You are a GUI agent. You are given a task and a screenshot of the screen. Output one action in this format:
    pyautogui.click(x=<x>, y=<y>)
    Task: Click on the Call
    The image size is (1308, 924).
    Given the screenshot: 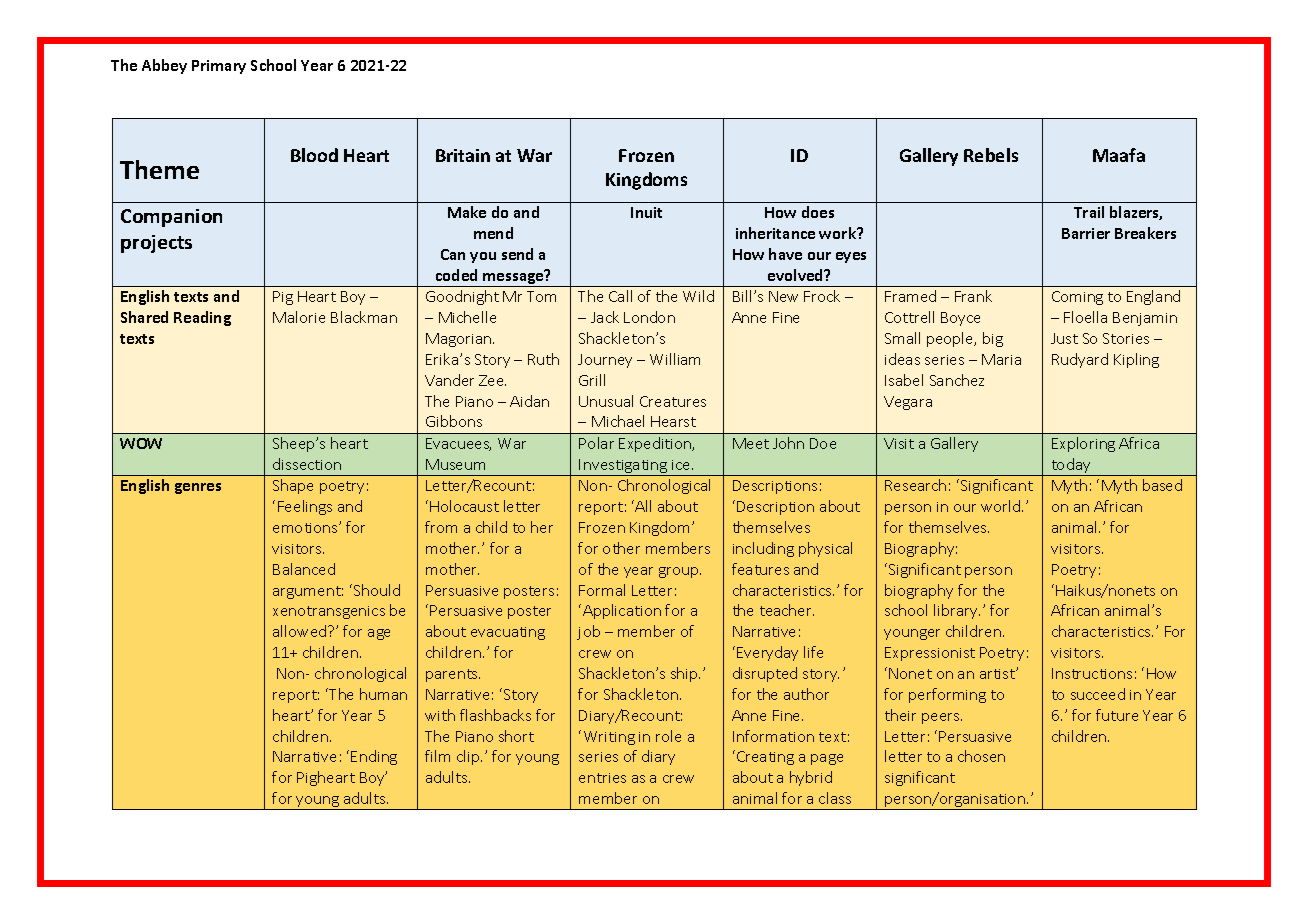 What is the action you would take?
    pyautogui.click(x=620, y=296)
